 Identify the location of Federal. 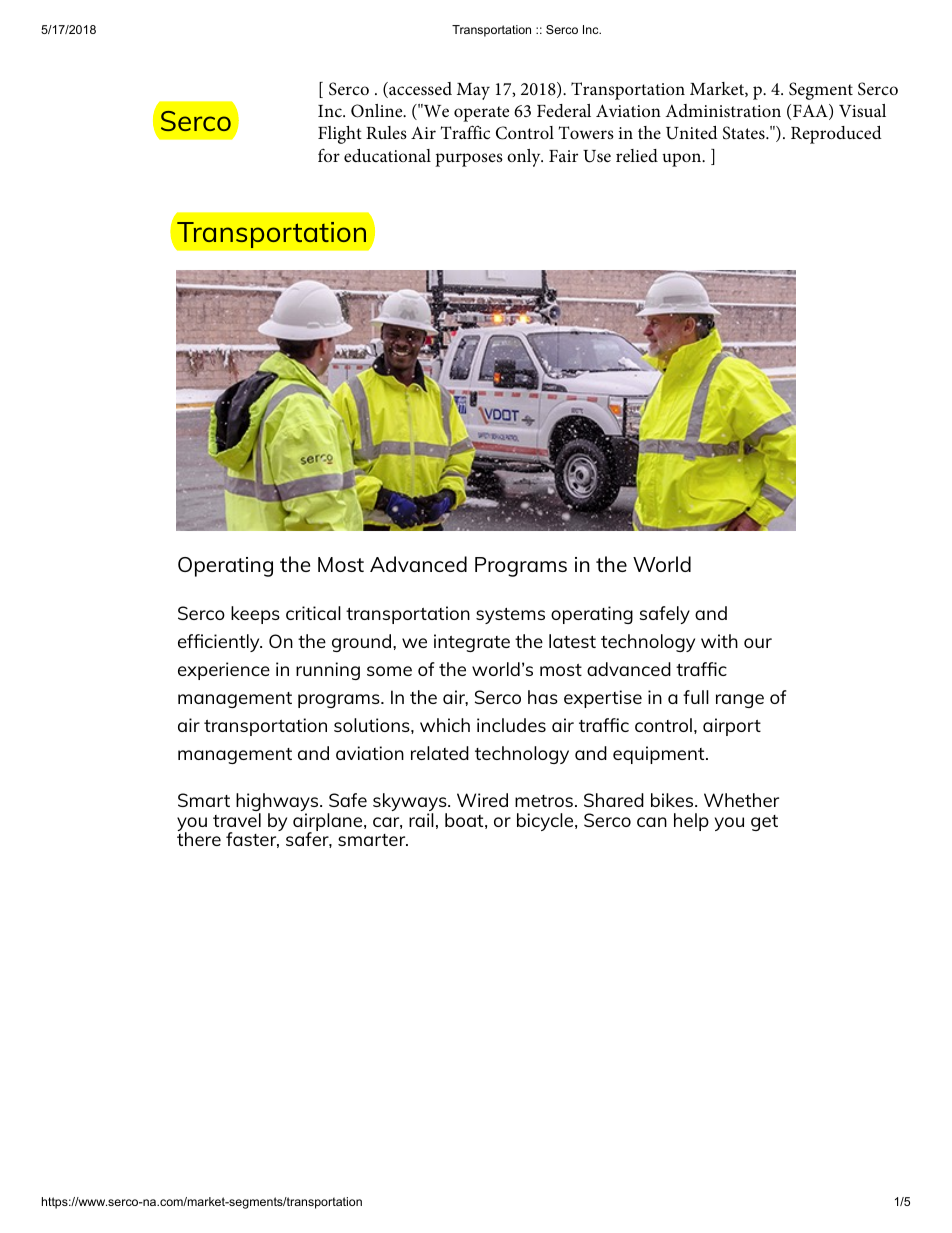
(564, 110).
